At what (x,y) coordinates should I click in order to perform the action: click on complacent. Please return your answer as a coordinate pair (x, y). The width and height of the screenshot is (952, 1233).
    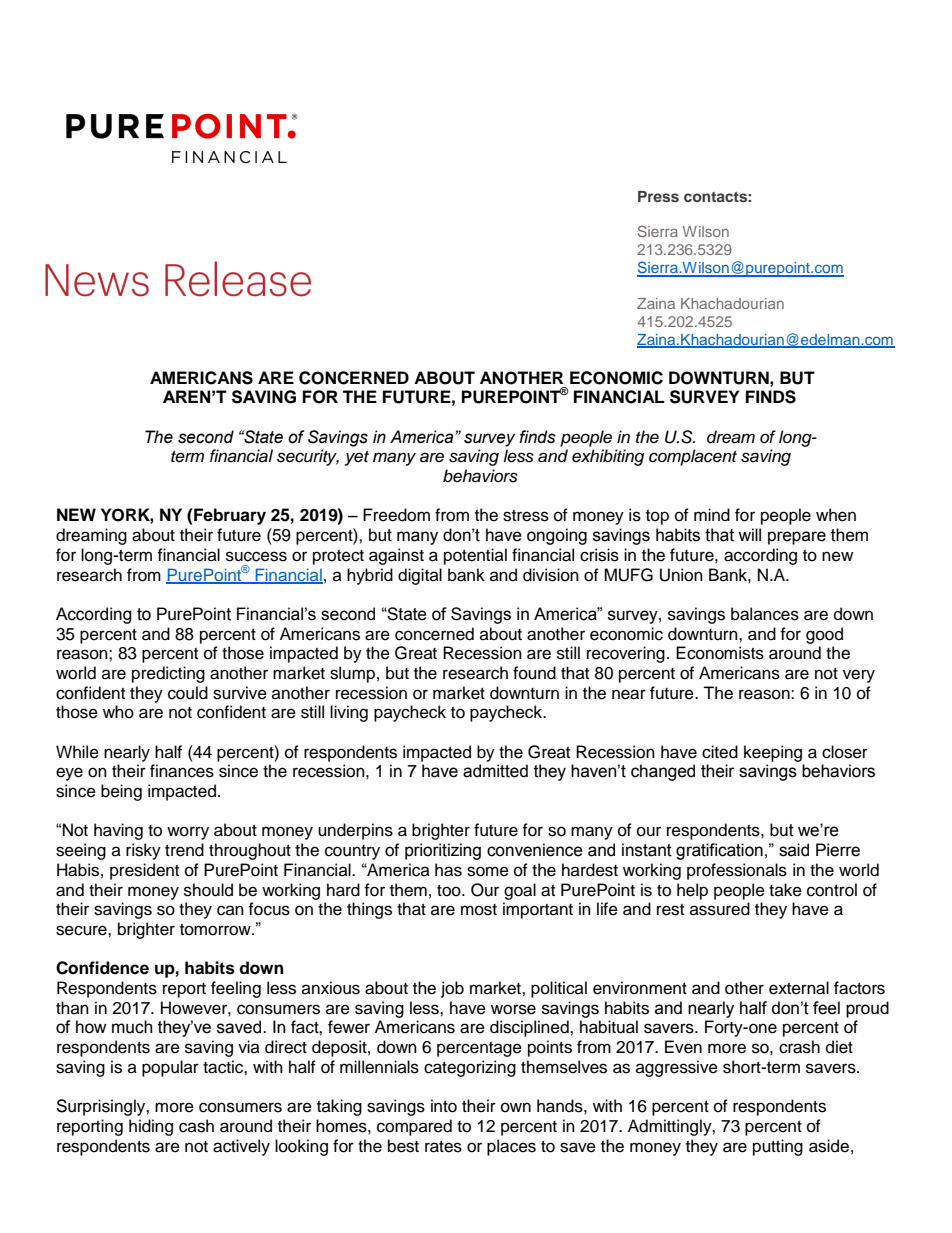
    Looking at the image, I should click on (693, 457).
